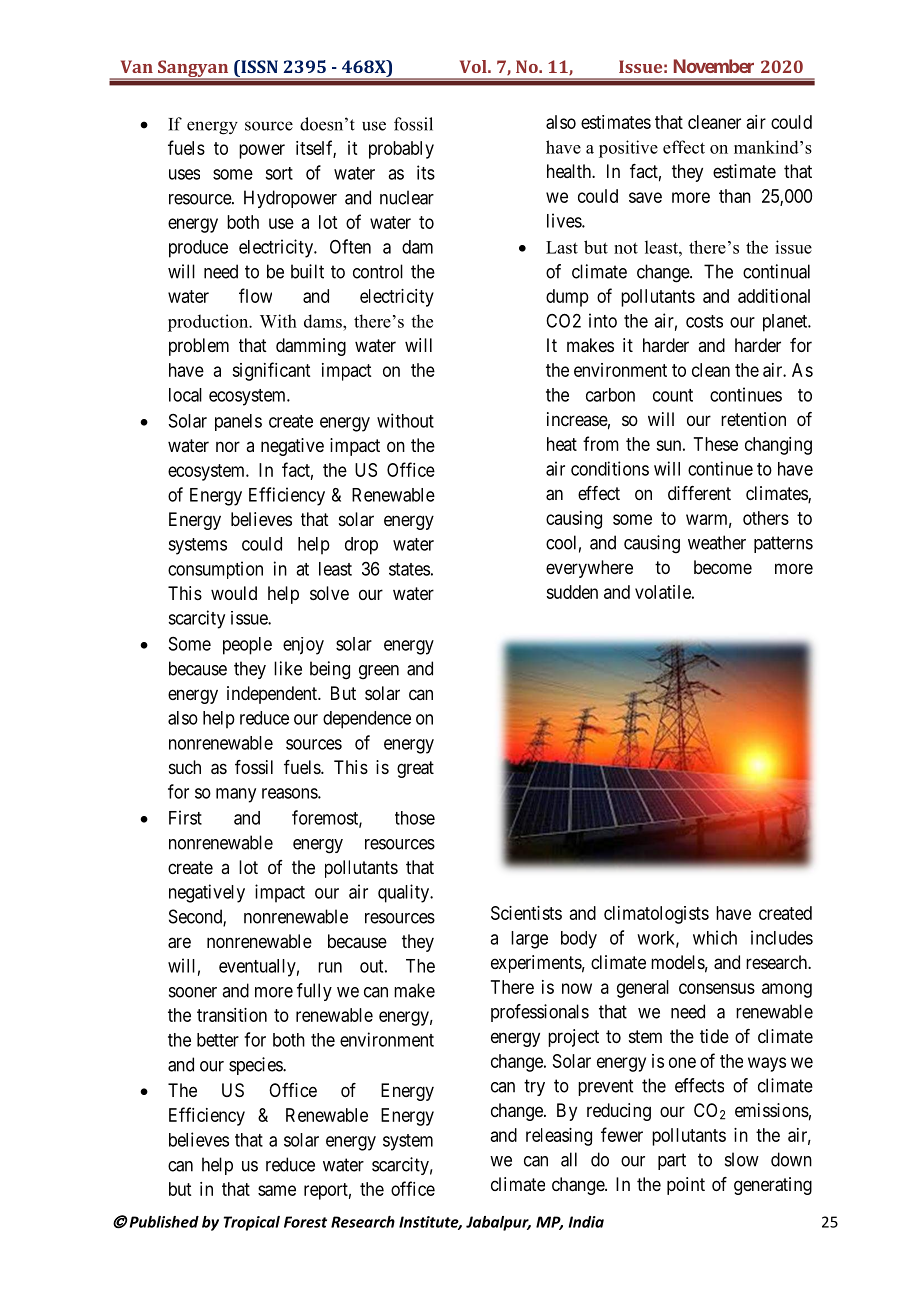 The height and width of the screenshot is (1308, 924). What do you see at coordinates (258, 66) in the screenshot?
I see `ISSN` at bounding box center [258, 66].
